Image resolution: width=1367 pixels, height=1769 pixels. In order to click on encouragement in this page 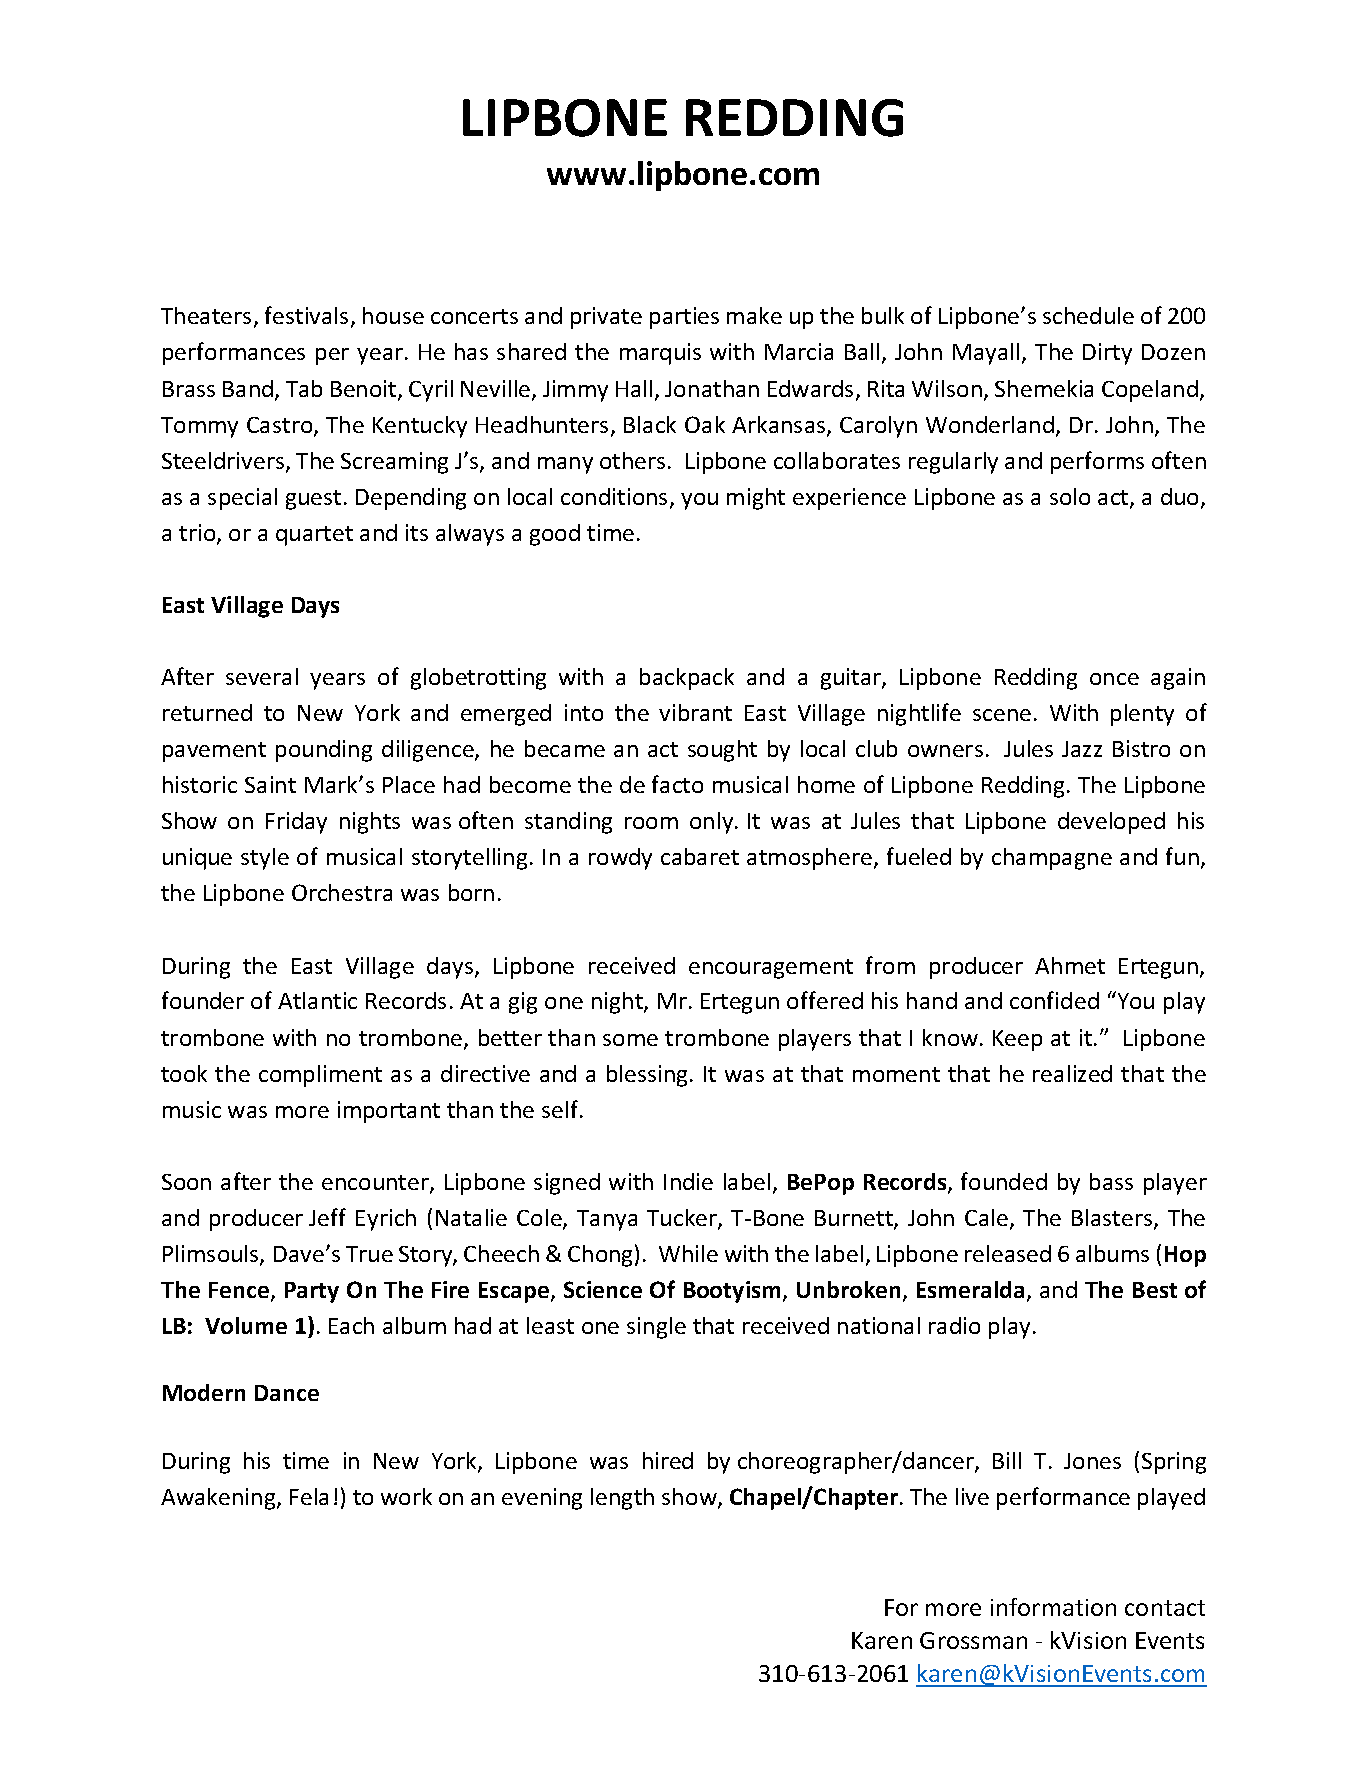, I will do `click(771, 969)`.
